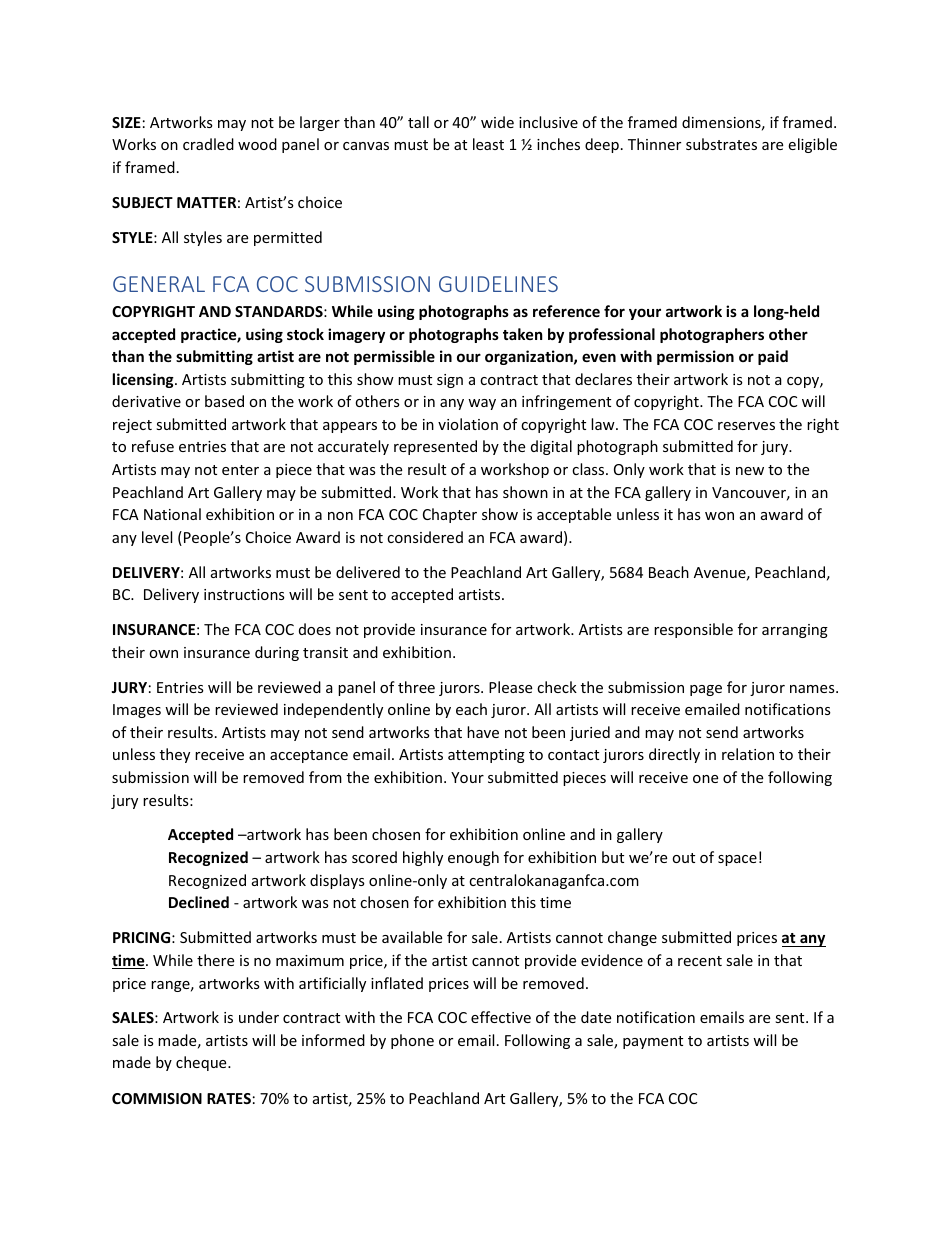 This image has height=1233, width=952. I want to click on phone, so click(412, 1041).
